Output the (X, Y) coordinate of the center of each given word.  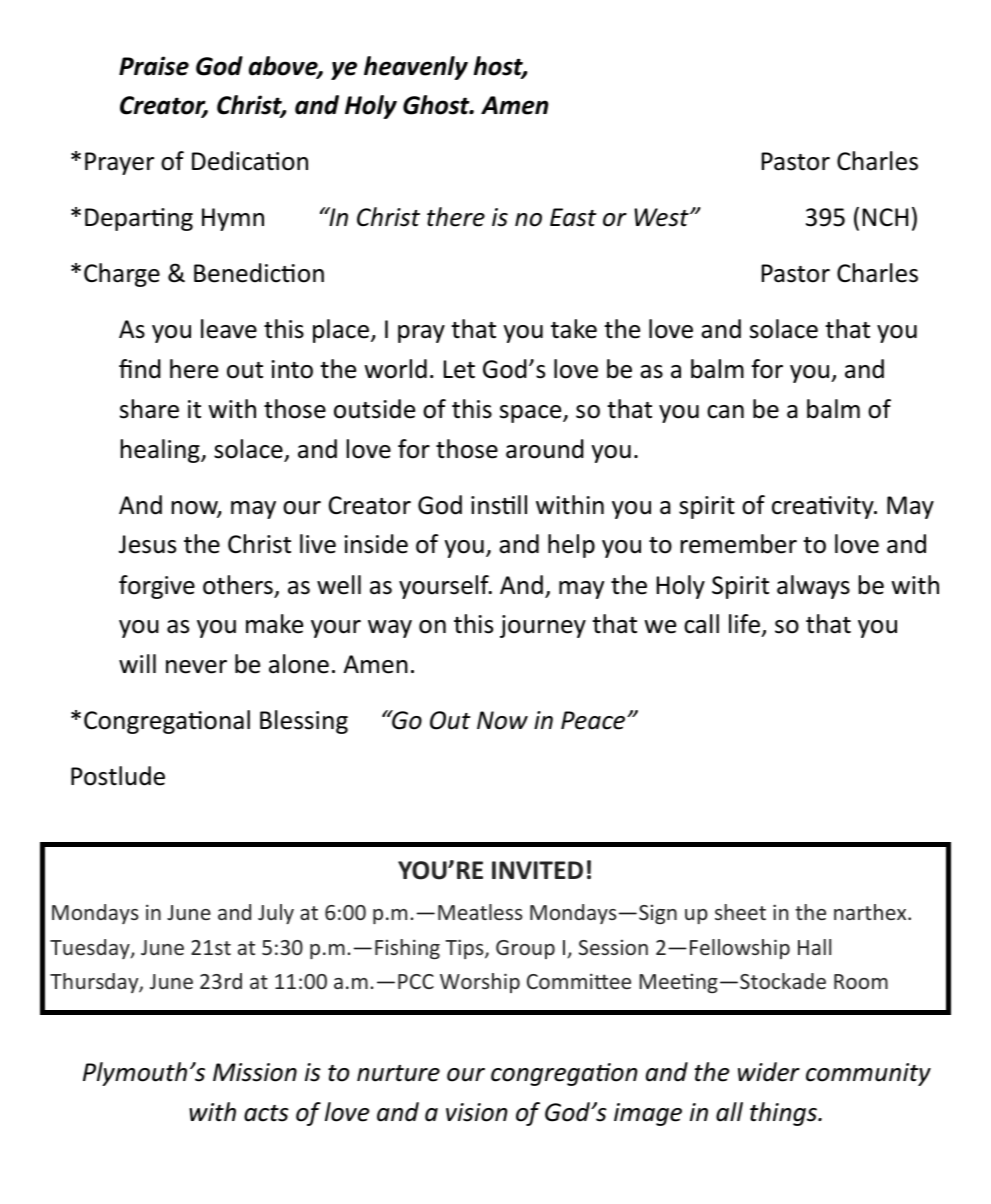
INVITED (537, 870)
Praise (154, 66)
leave (229, 329)
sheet (740, 912)
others (238, 585)
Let (459, 369)
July (276, 914)
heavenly (416, 68)
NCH (885, 217)
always (813, 587)
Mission (255, 1072)
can (725, 412)
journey (543, 626)
